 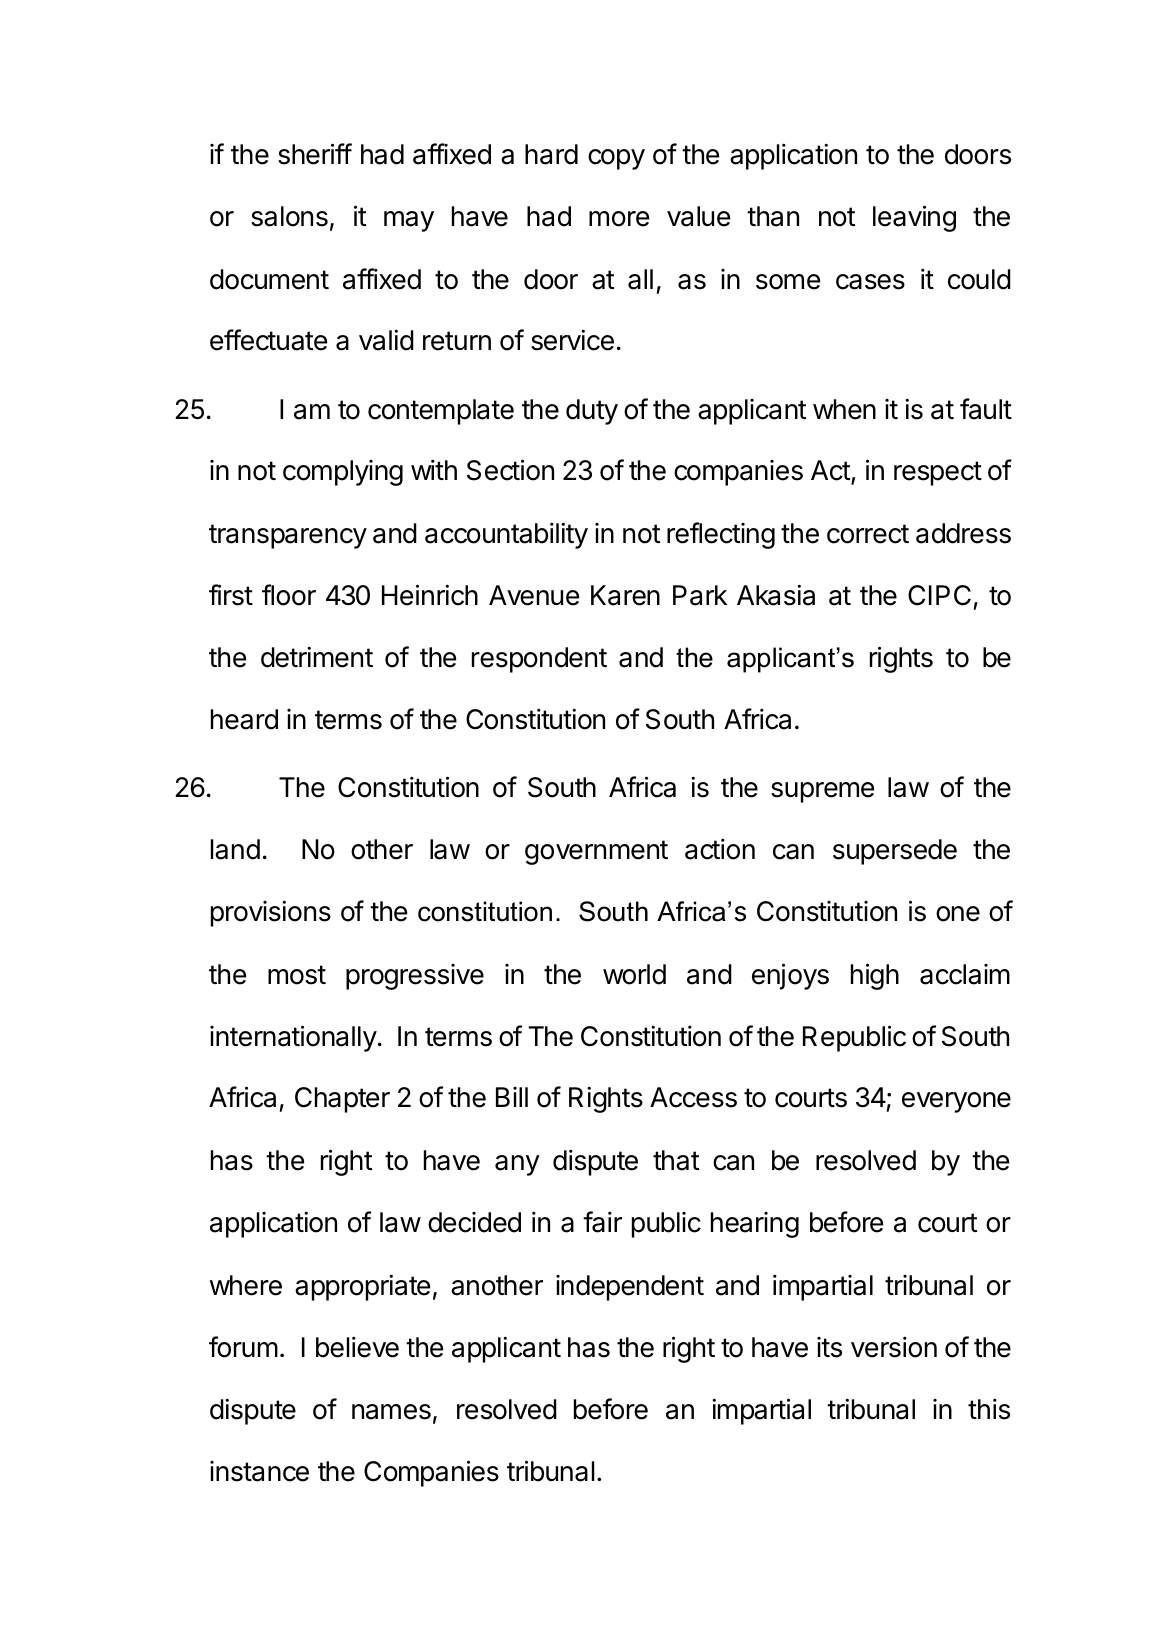 I want to click on world, so click(x=634, y=974).
